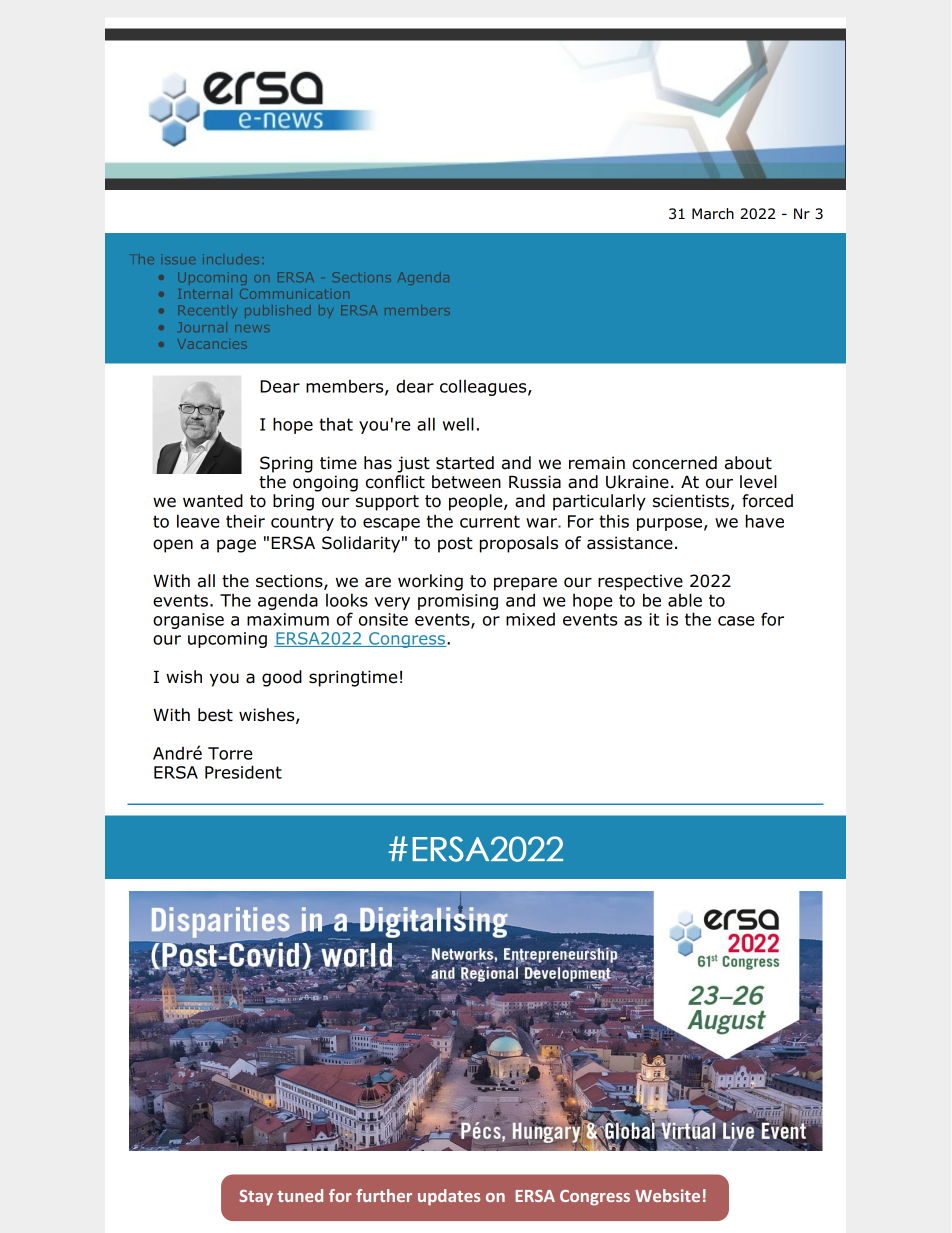 The width and height of the screenshot is (952, 1233). Describe the element at coordinates (713, 214) in the screenshot. I see `March` at that location.
